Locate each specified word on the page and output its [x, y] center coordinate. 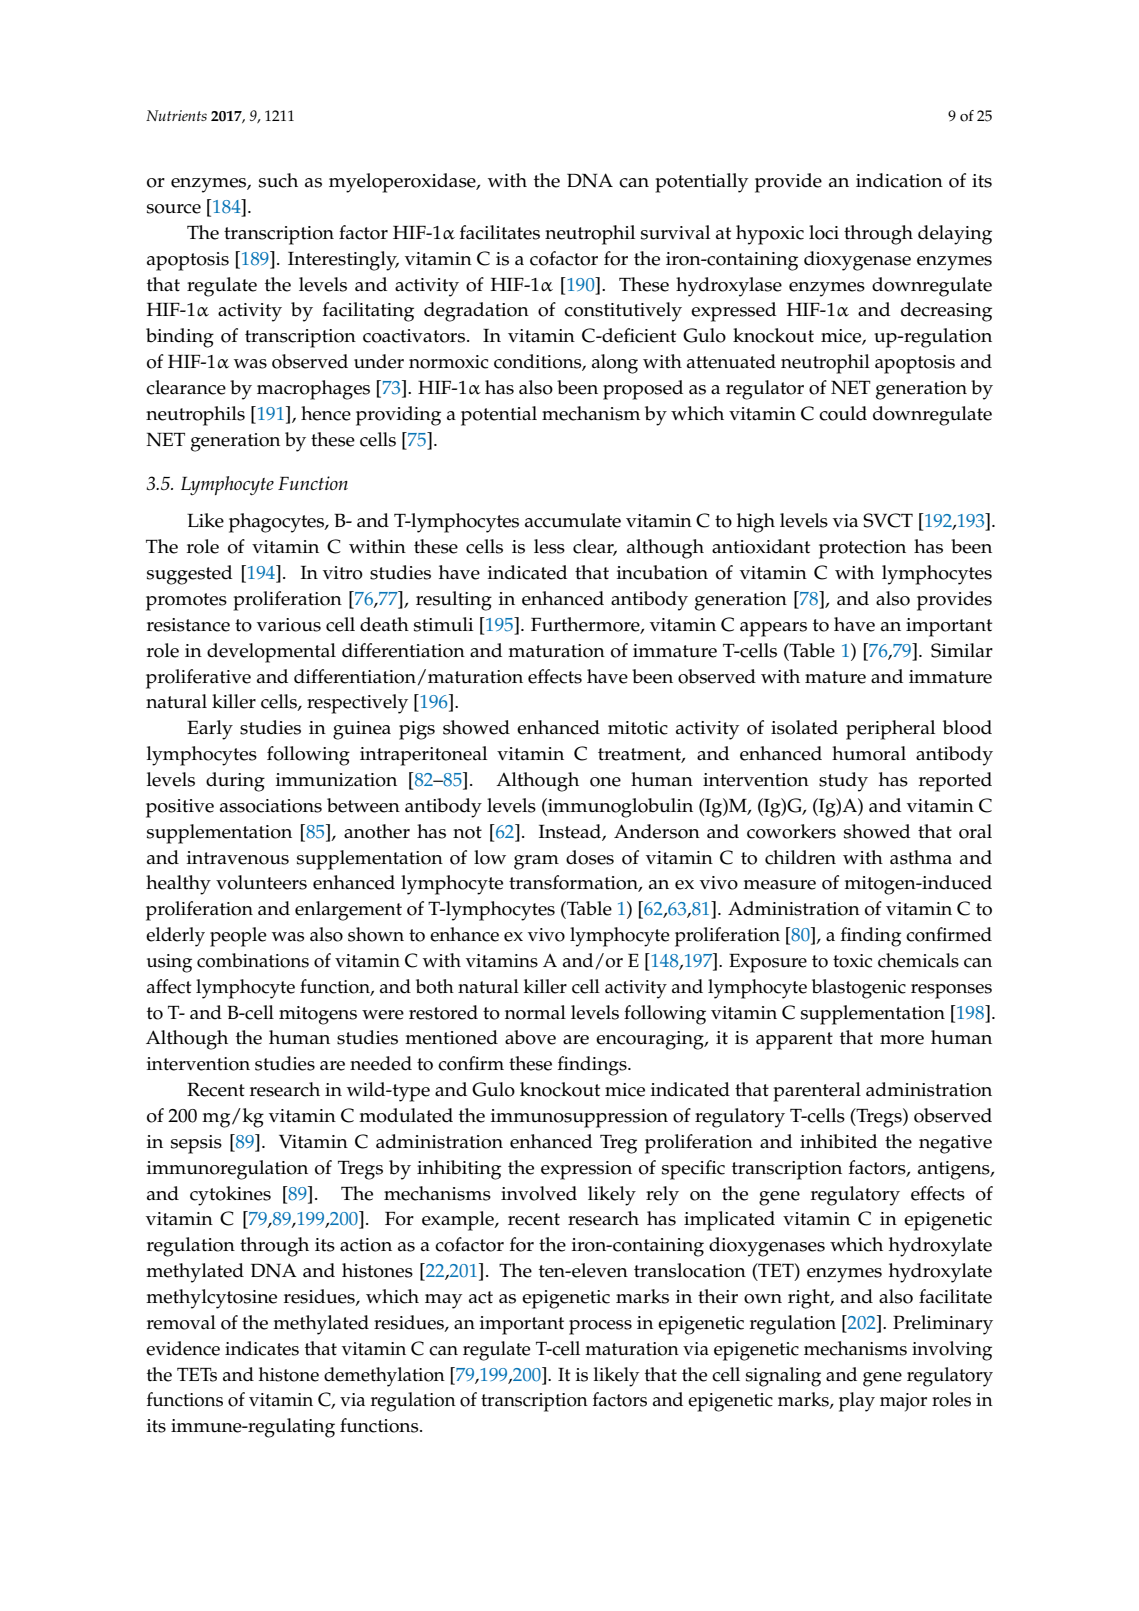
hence [326, 413]
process [600, 1327]
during [235, 782]
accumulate [573, 520]
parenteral [817, 1092]
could [843, 413]
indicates [262, 1348]
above [530, 1037]
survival [675, 232]
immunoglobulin [619, 808]
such [278, 180]
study [843, 782]
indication [899, 180]
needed [381, 1063]
